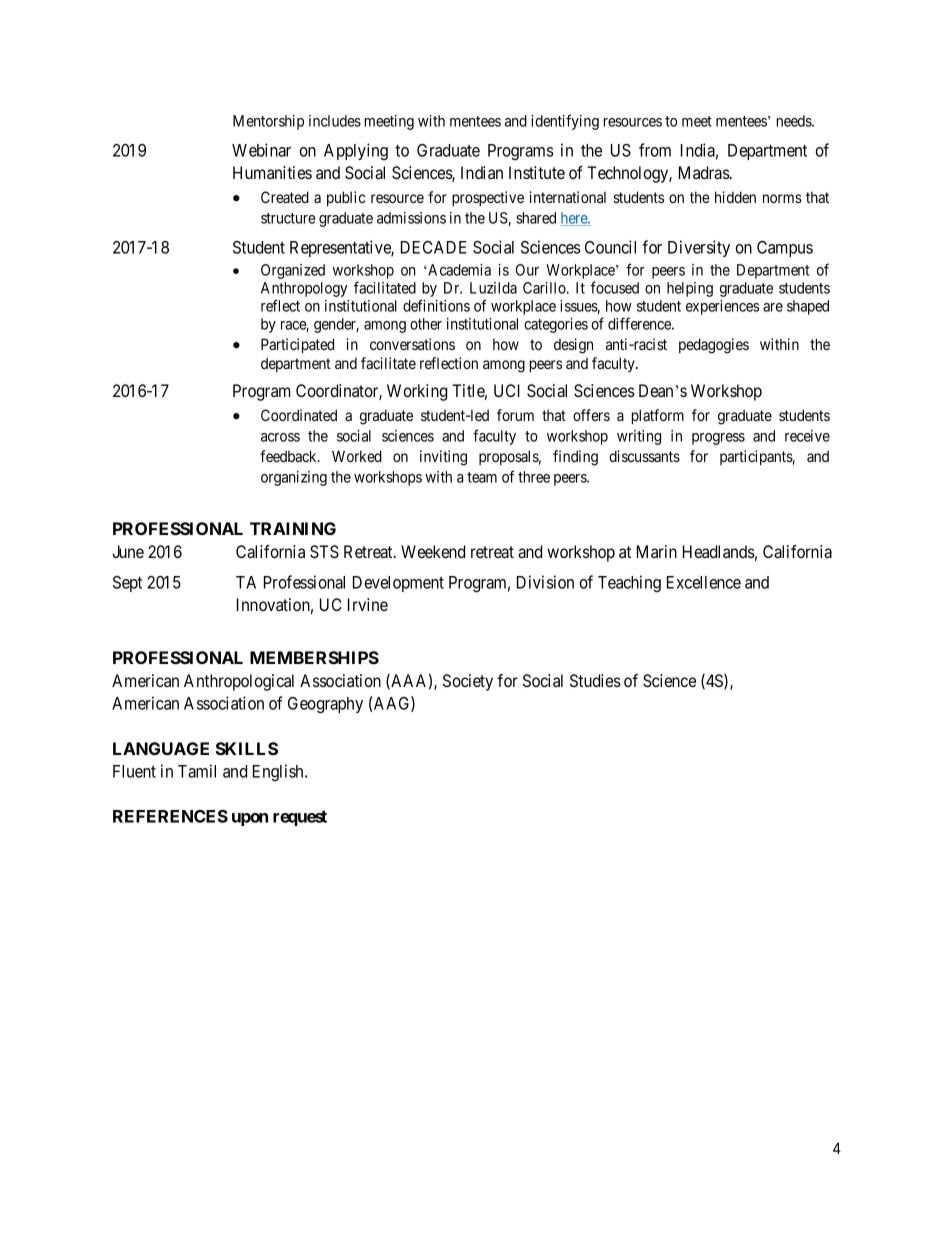  Describe the element at coordinates (537, 172) in the document. I see `Institute` at that location.
